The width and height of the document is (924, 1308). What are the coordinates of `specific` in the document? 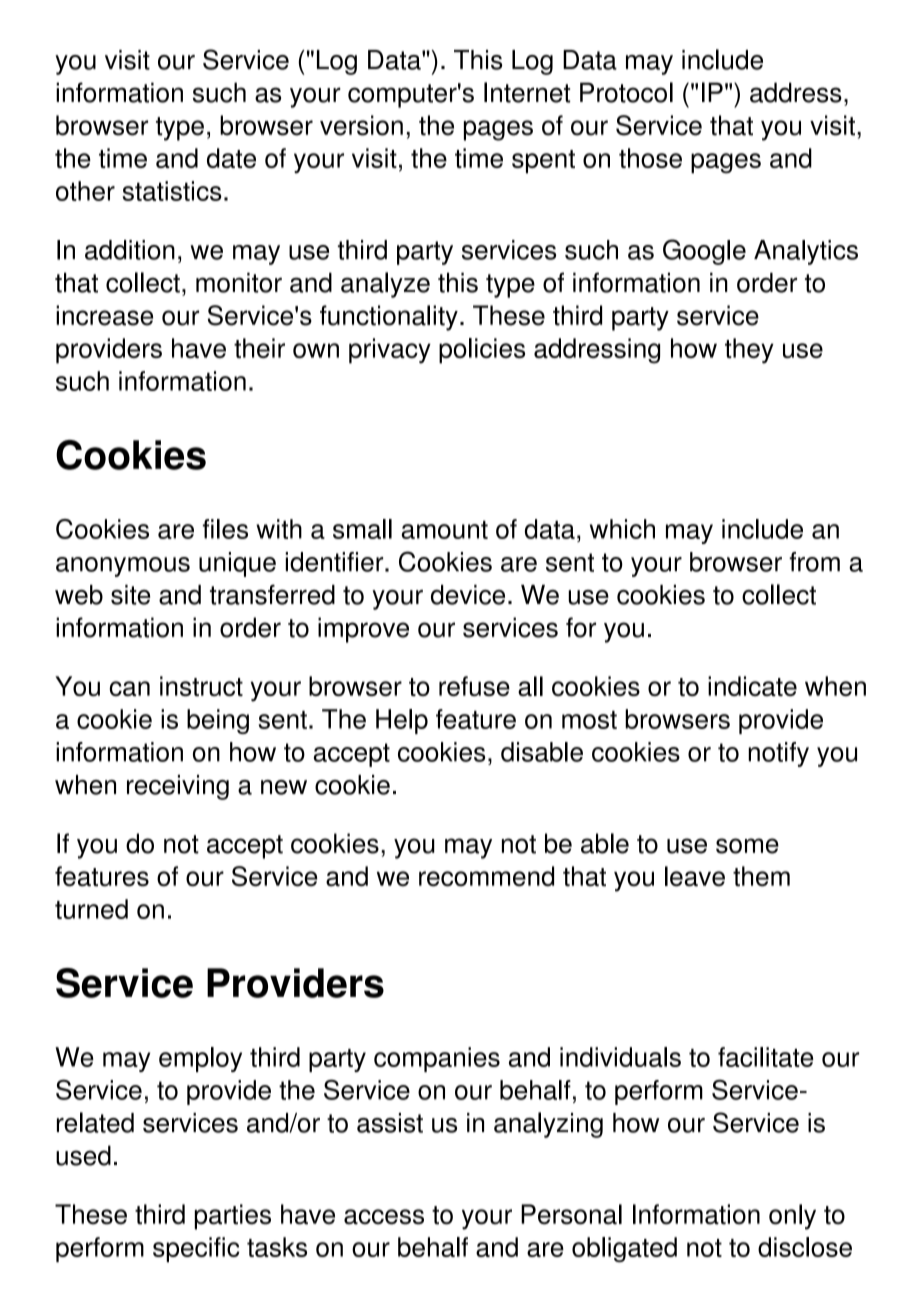 It's located at (196, 1249).
